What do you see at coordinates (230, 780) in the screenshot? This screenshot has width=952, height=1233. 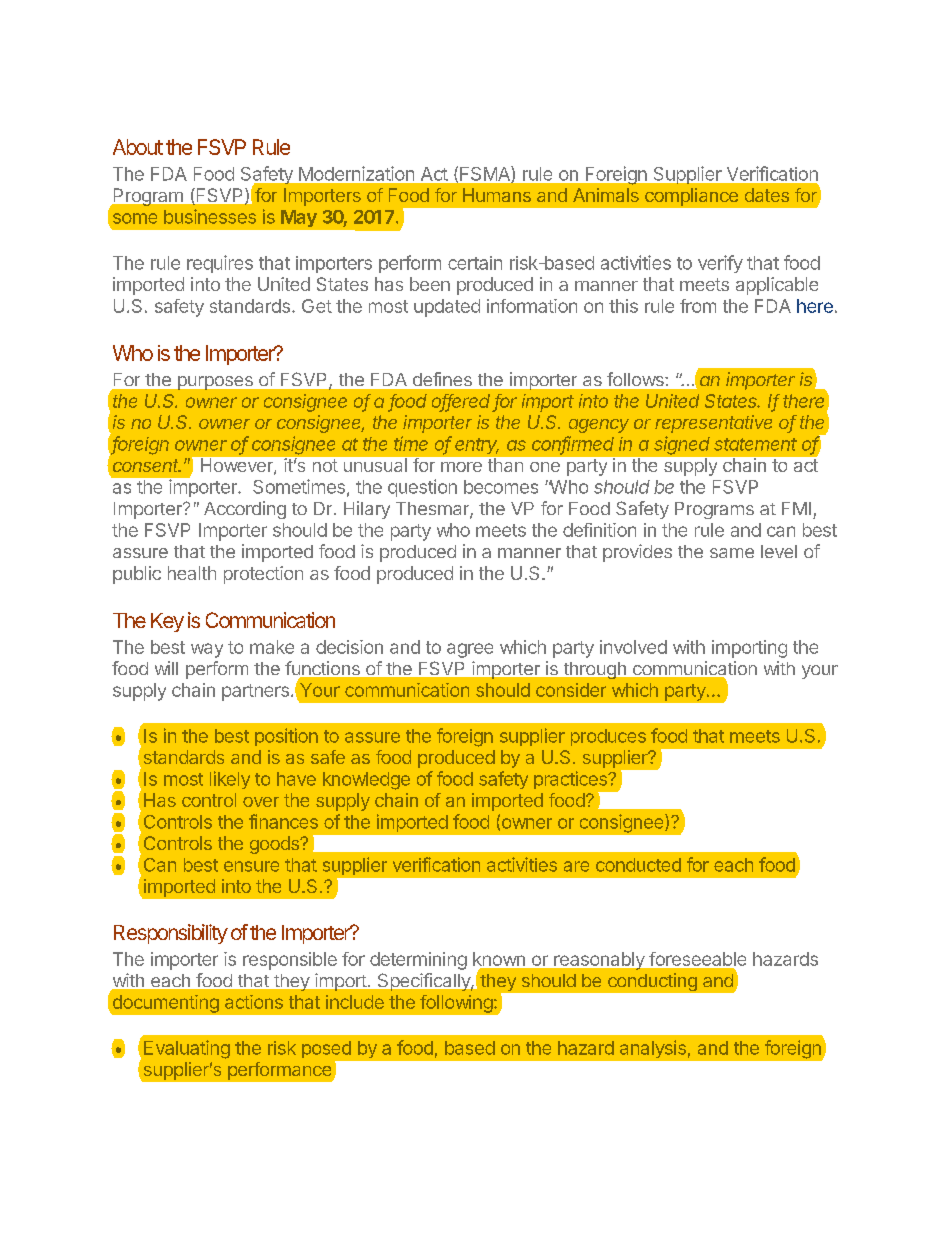 I see `likely` at bounding box center [230, 780].
